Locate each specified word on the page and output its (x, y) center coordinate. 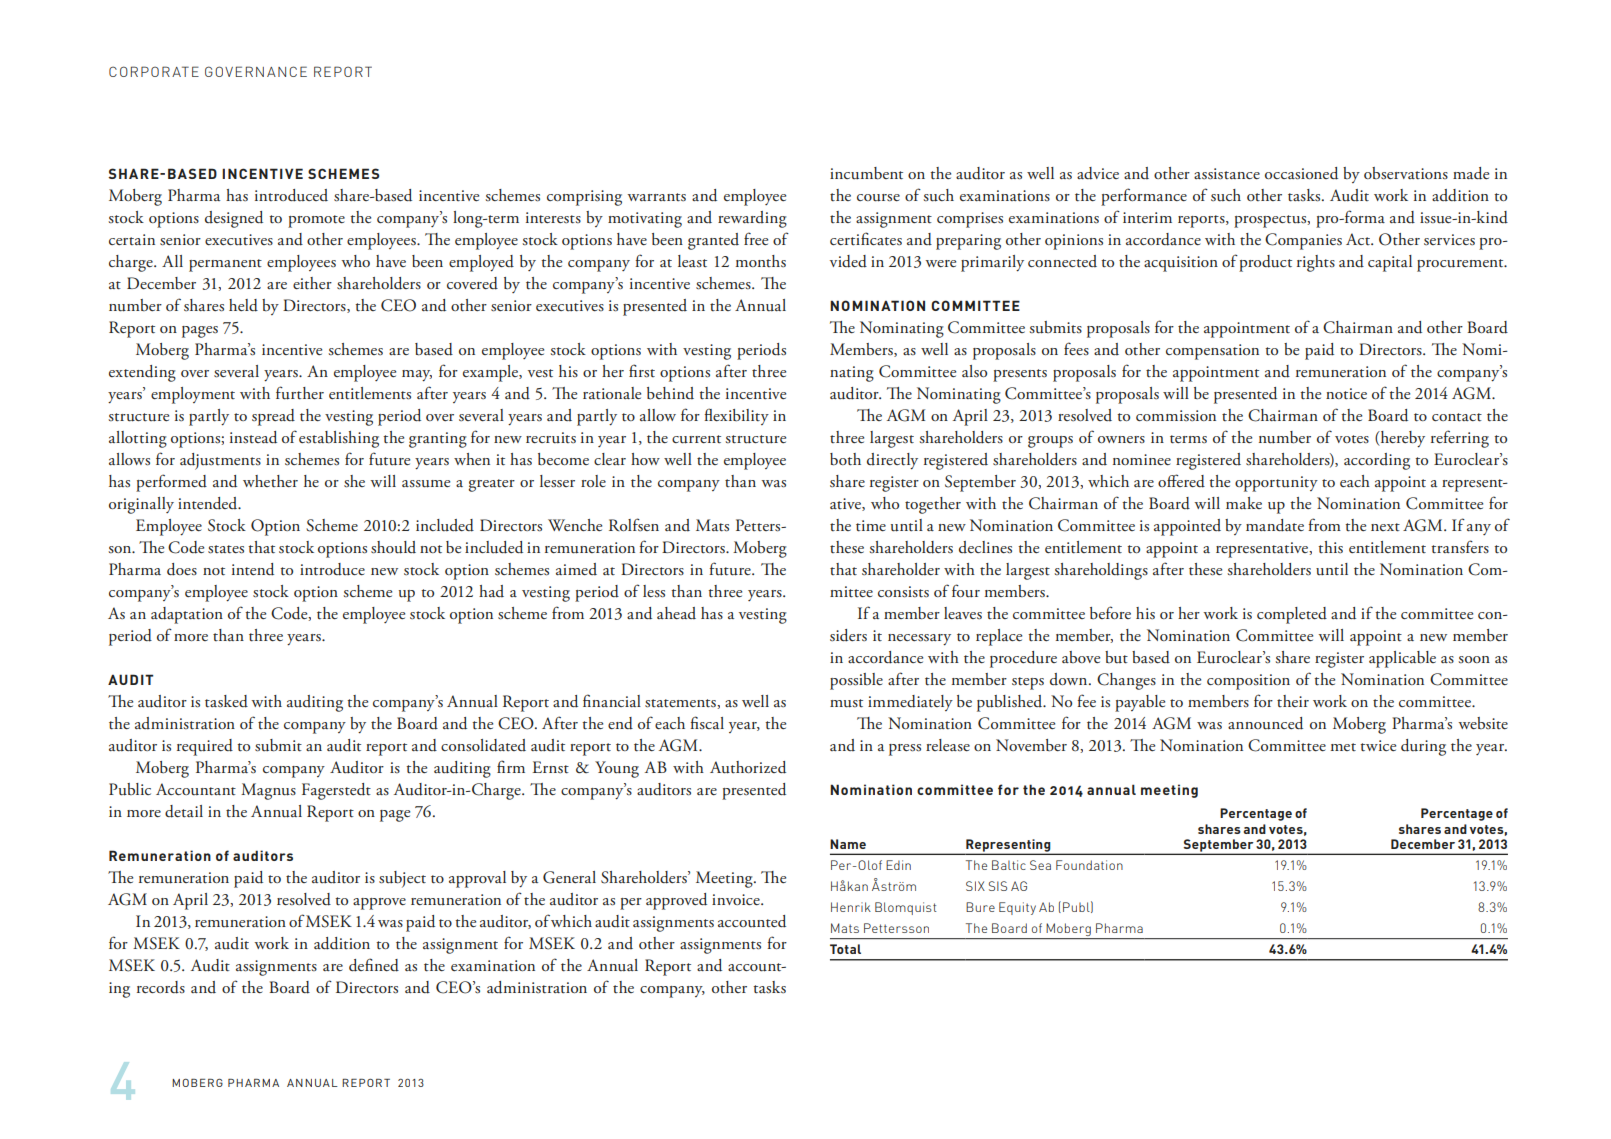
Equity (1017, 908)
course (878, 198)
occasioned (1301, 173)
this (1330, 547)
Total (845, 949)
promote (316, 221)
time (871, 526)
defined (374, 965)
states (226, 549)
